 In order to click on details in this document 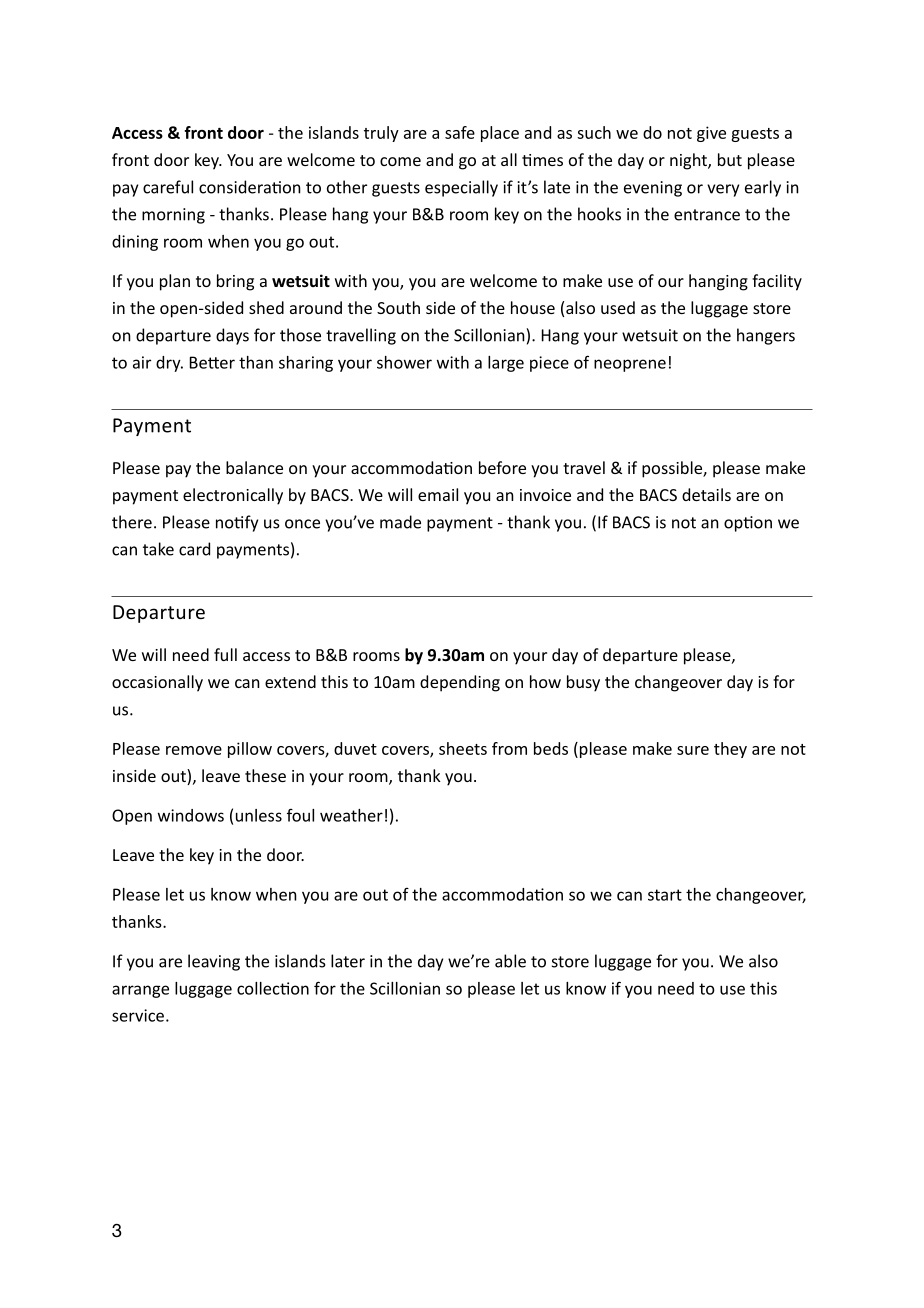, I will do `click(706, 494)`.
